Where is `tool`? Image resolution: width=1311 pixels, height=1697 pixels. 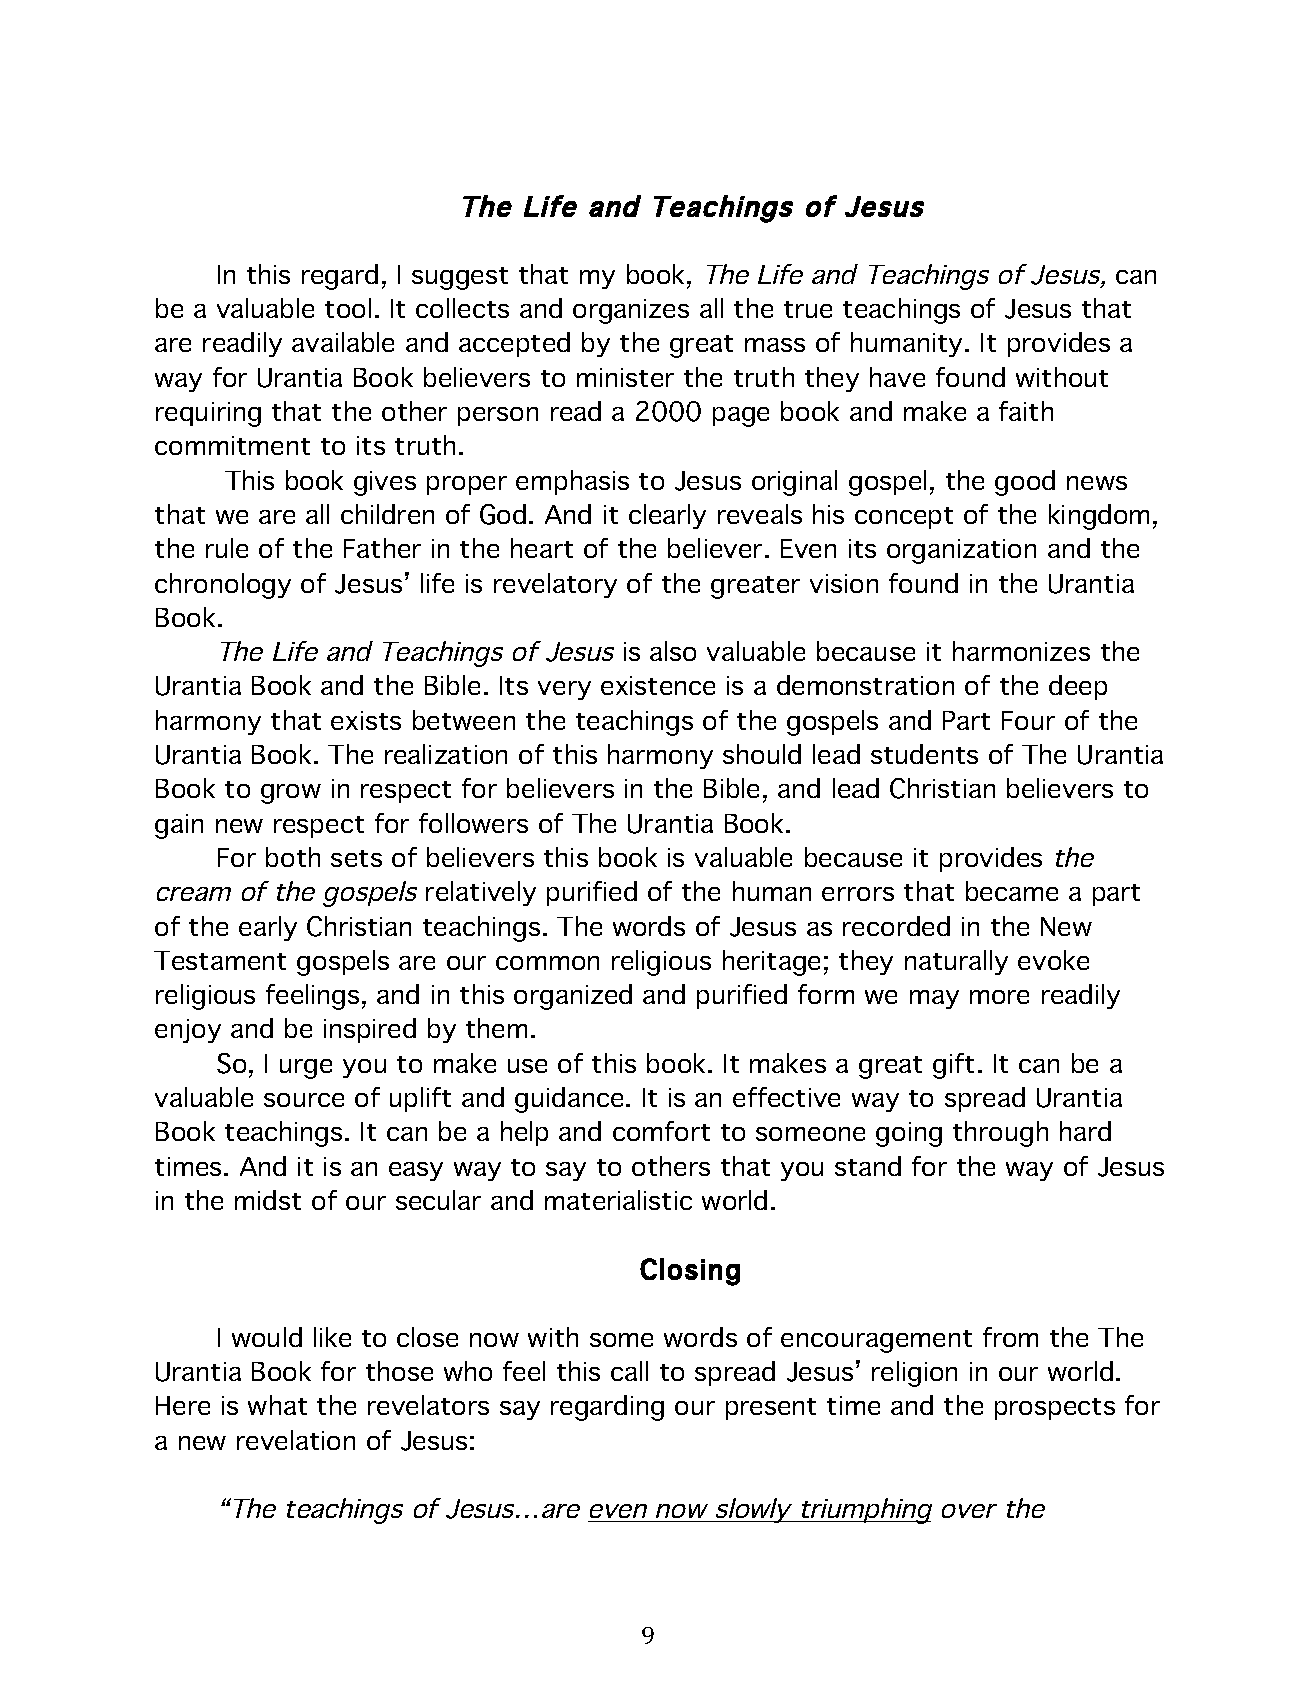 tool is located at coordinates (348, 308).
